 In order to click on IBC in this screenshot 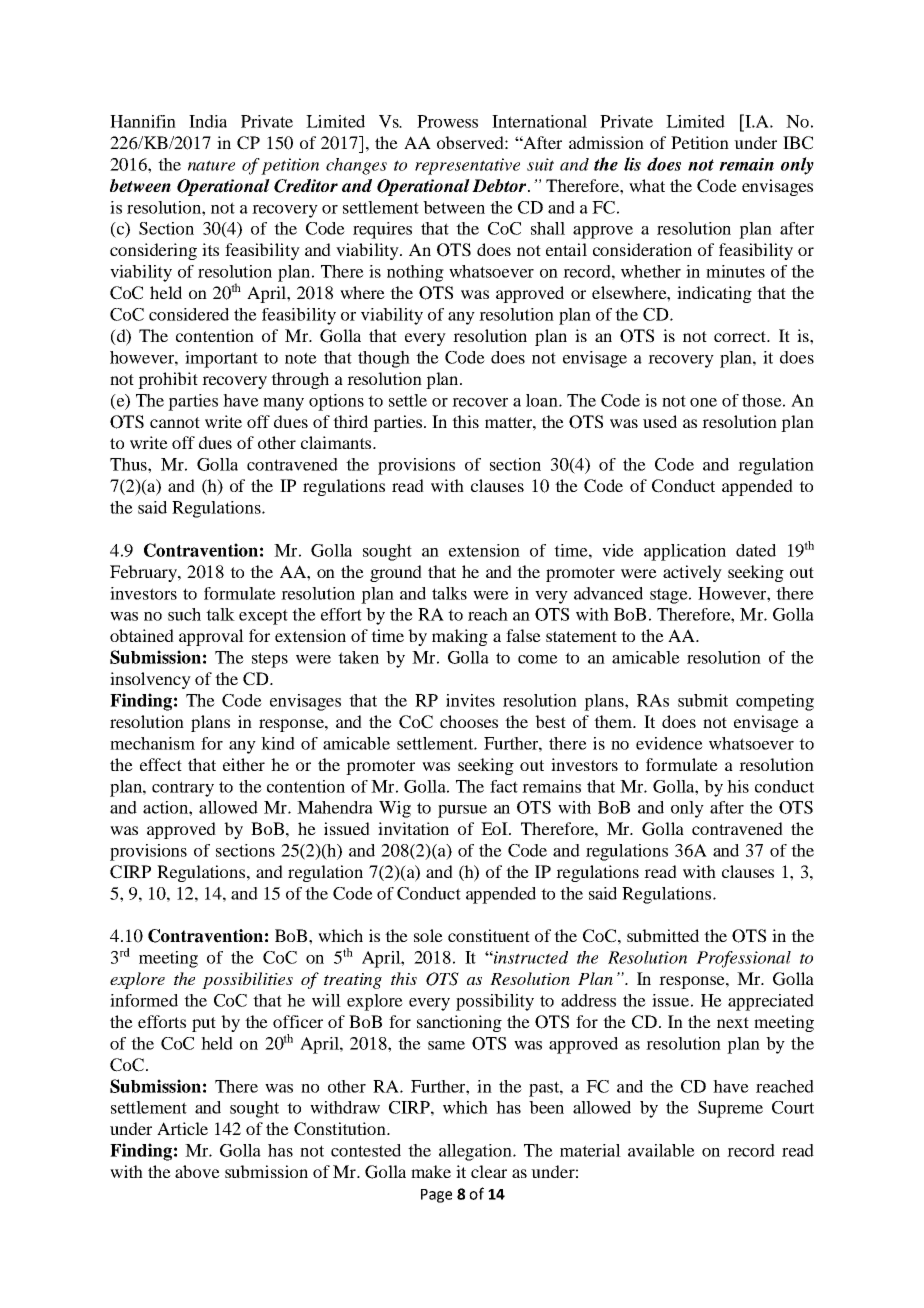, I will do `click(798, 143)`.
